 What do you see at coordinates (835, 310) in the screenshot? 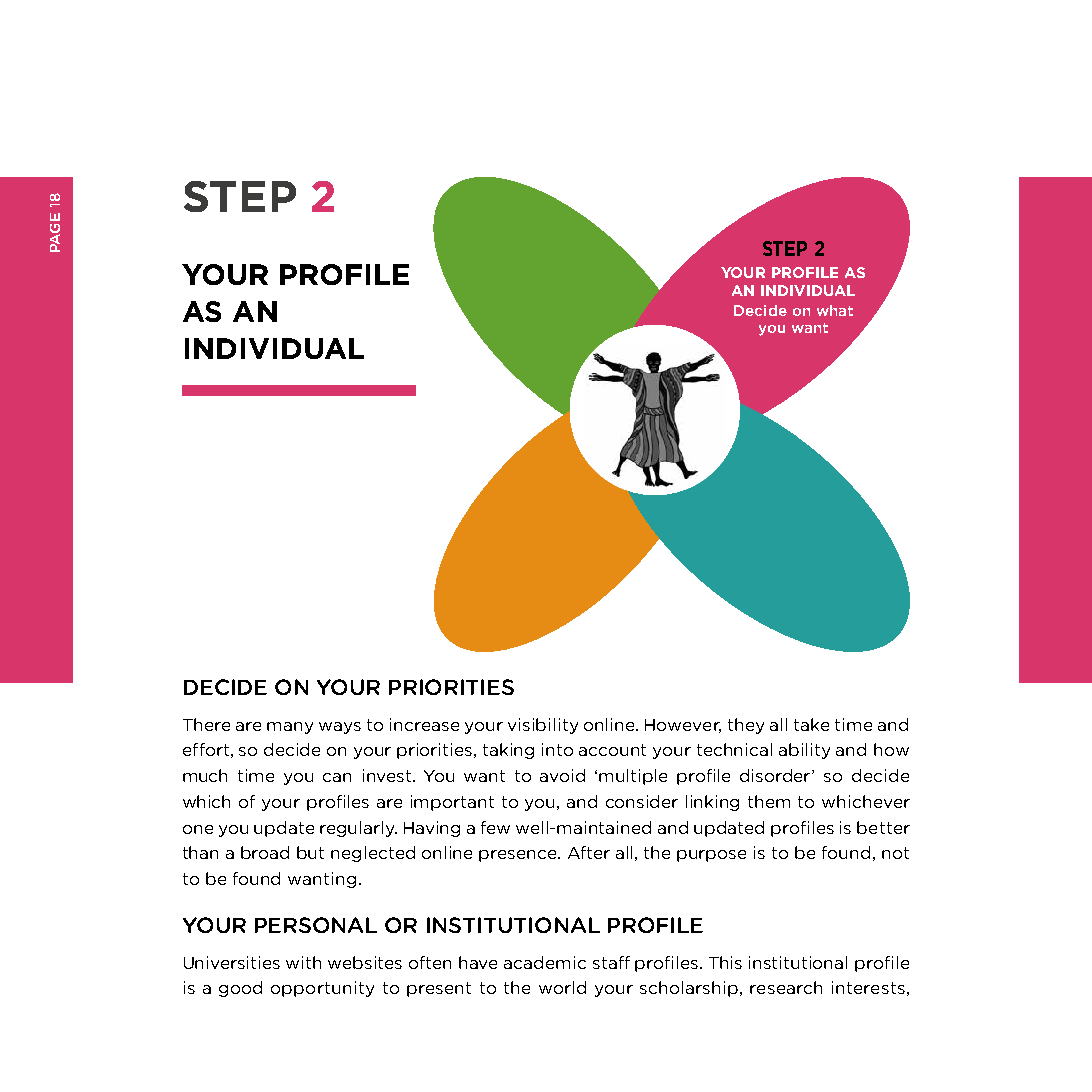
I see `what` at bounding box center [835, 310].
